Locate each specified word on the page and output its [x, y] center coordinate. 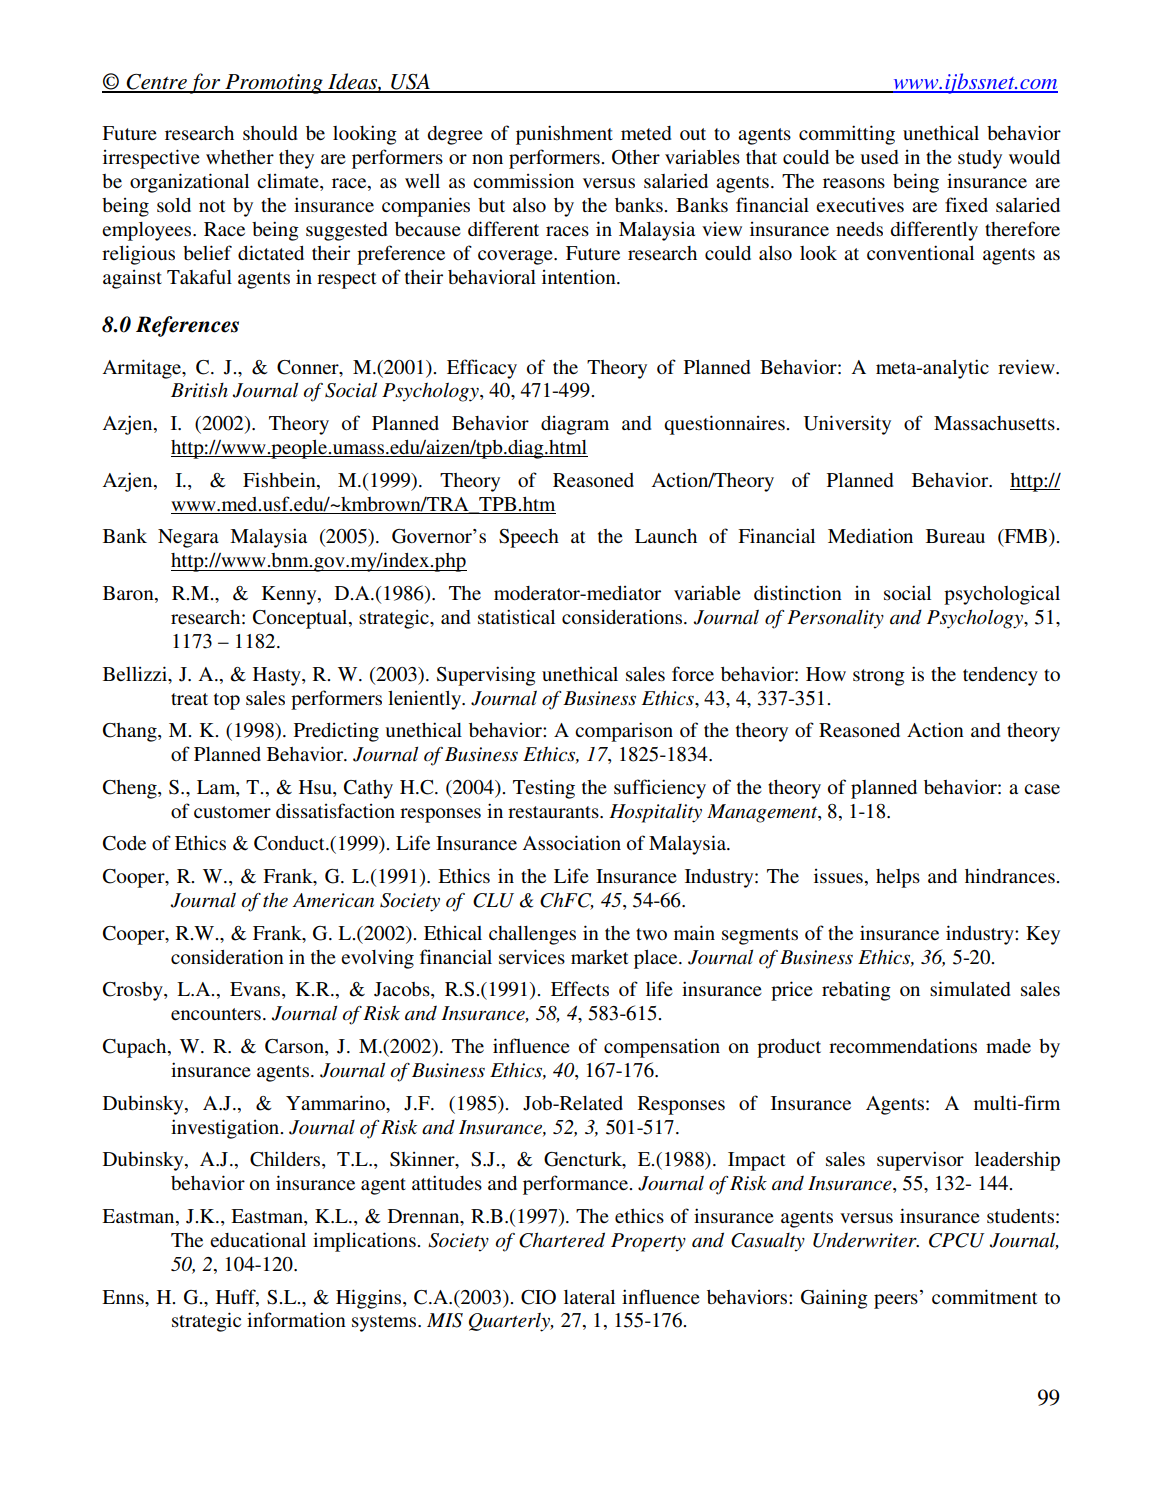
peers [896, 1301]
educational [258, 1239]
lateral [589, 1297]
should [270, 133]
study [980, 159]
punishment [564, 135]
